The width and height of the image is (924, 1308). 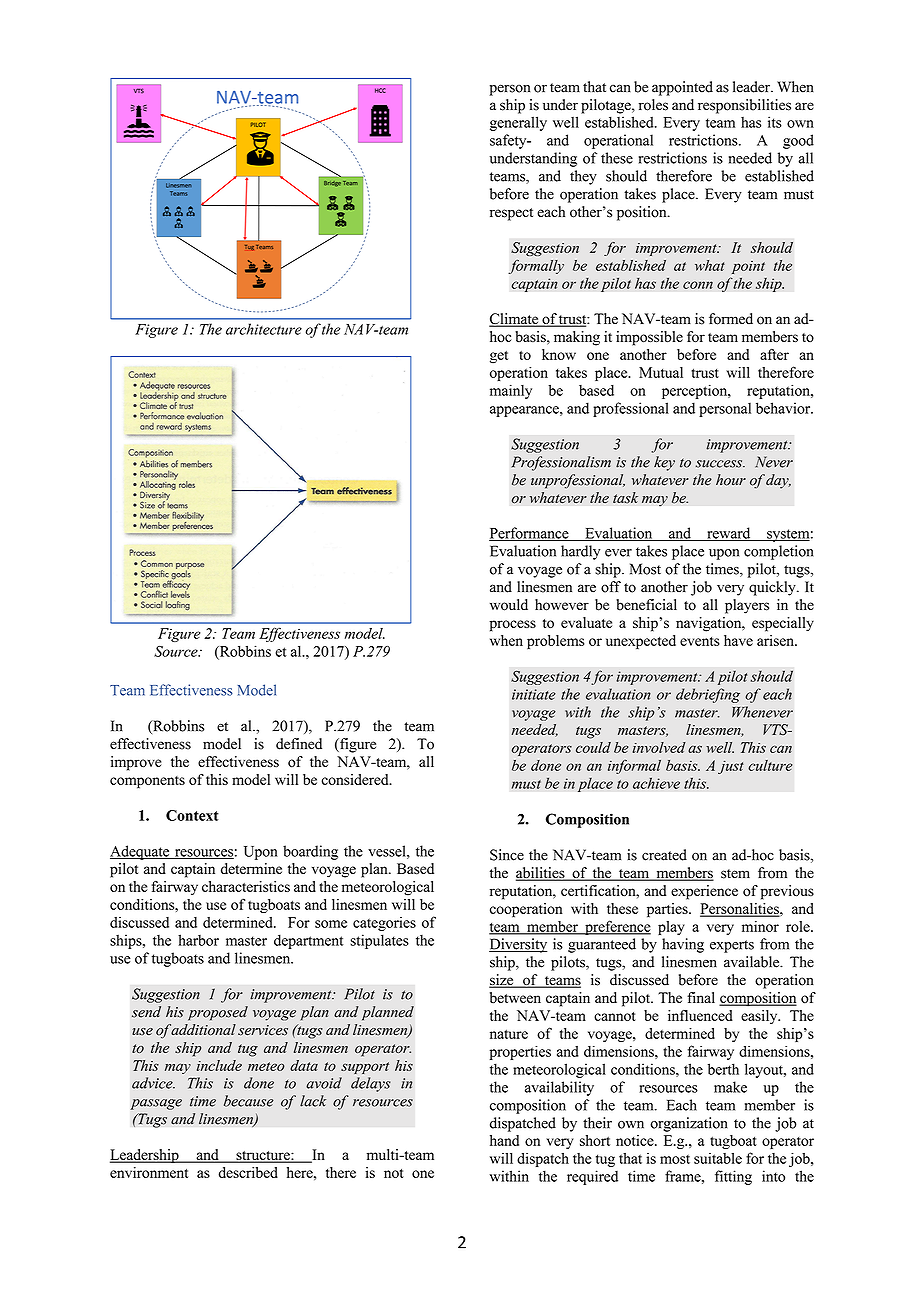 What do you see at coordinates (704, 892) in the image?
I see `experience` at bounding box center [704, 892].
